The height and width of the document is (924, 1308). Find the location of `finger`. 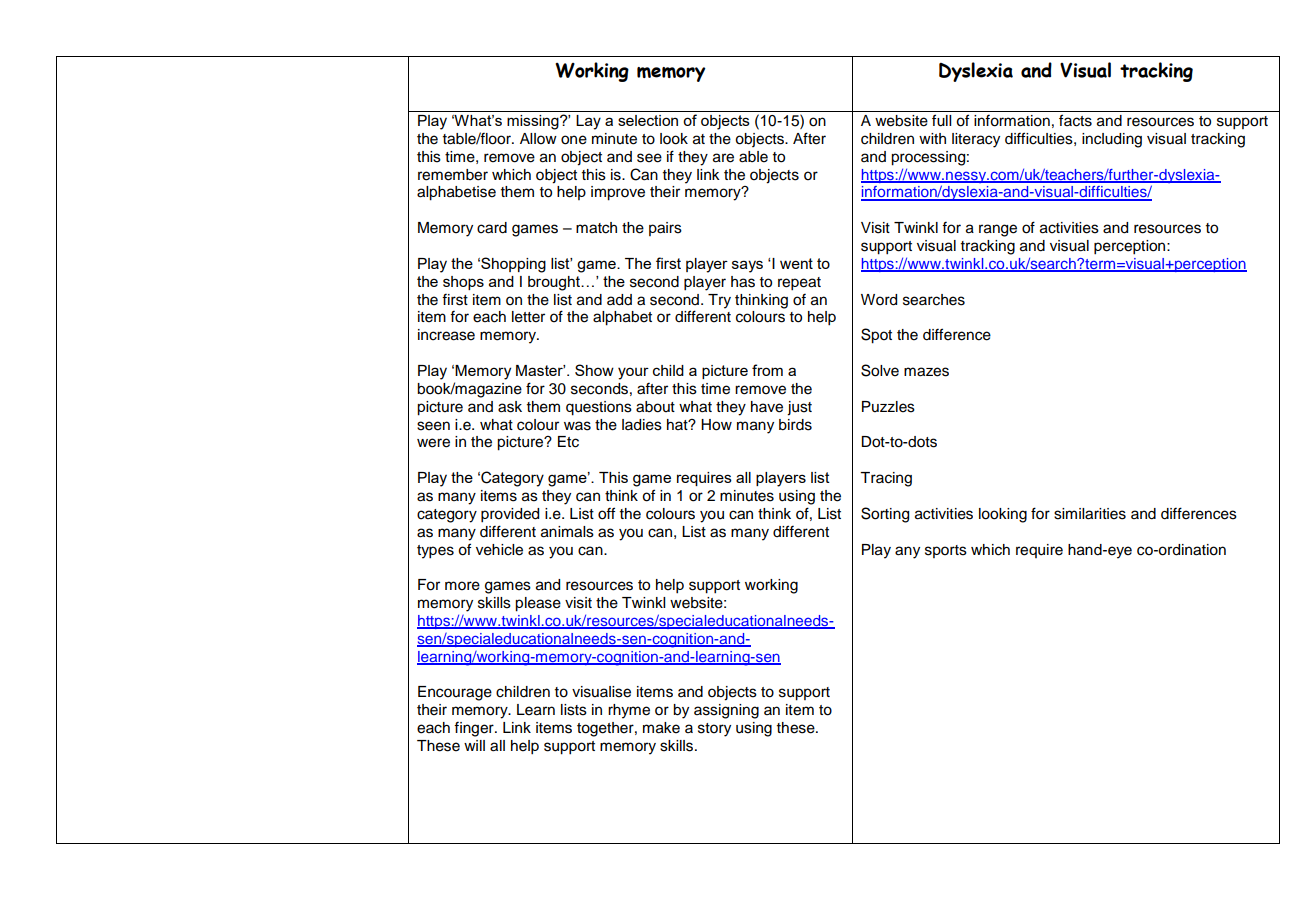

finger is located at coordinates (475, 729).
